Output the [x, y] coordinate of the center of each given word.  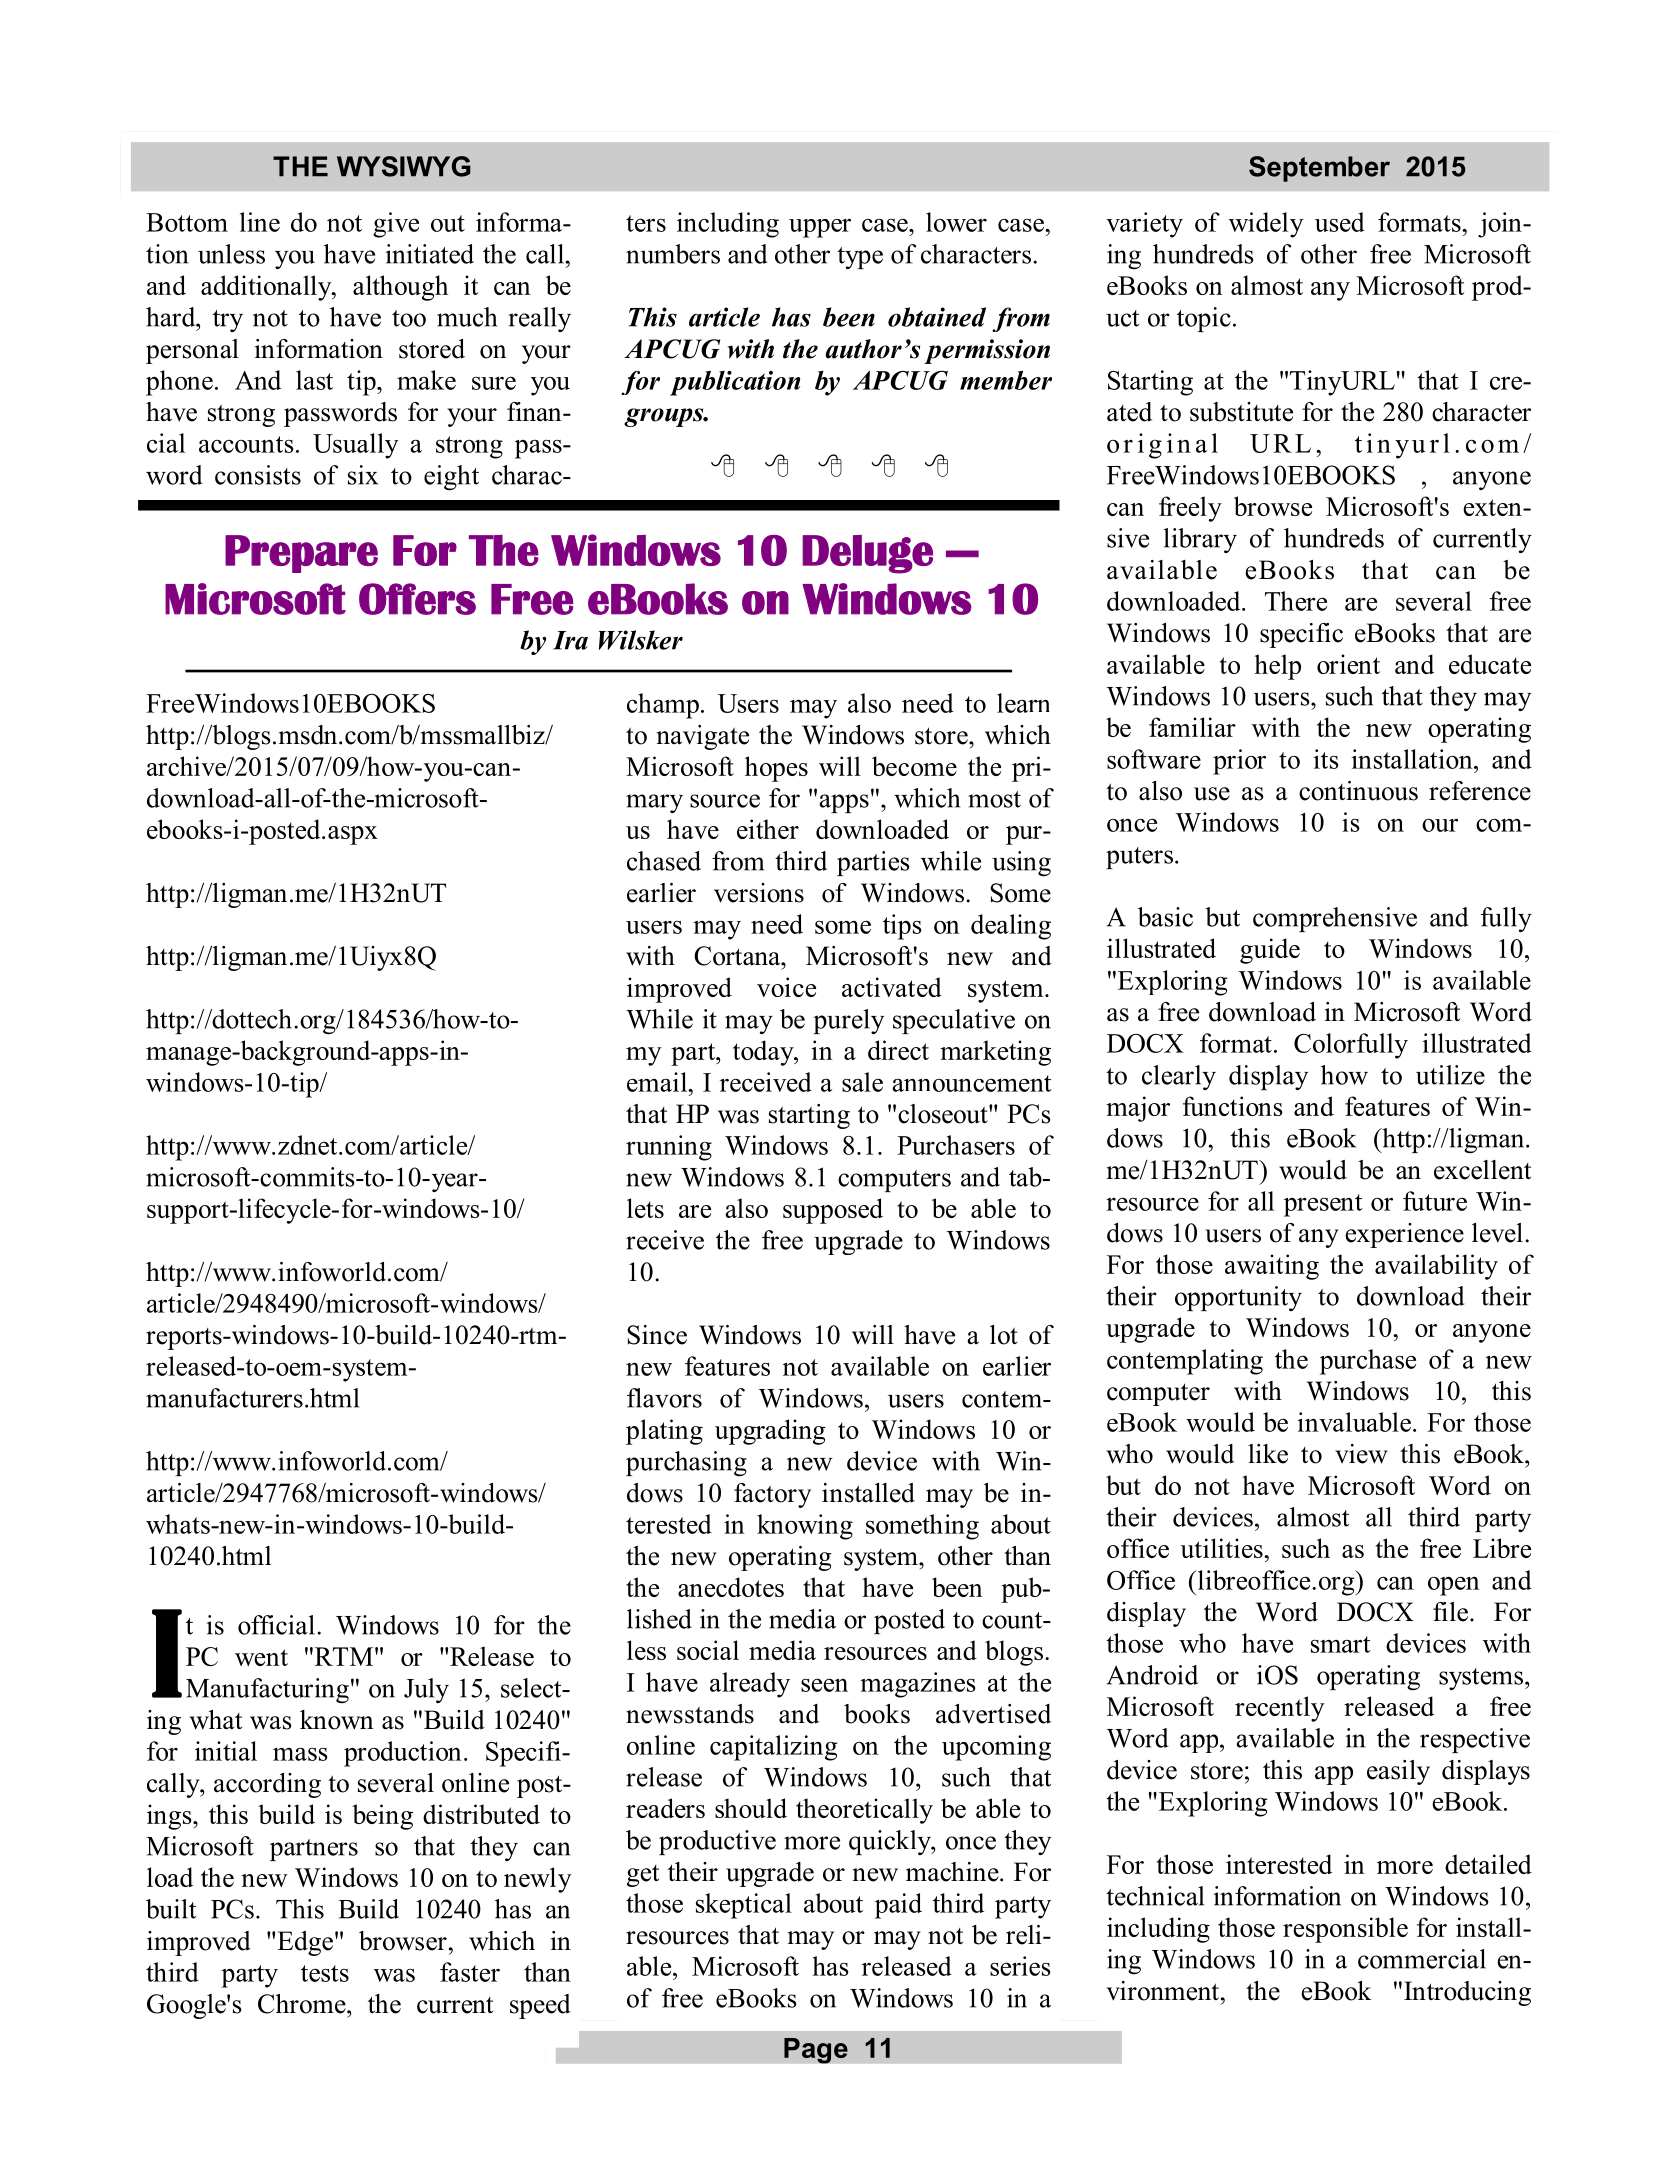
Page [816, 2051]
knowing [805, 1527]
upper [820, 228]
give [396, 225]
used [1340, 222]
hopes [776, 769]
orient [1348, 664]
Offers [417, 599]
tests [325, 1973]
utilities [1222, 1548]
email [658, 1082]
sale [862, 1082]
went [261, 1657]
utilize [1450, 1075]
